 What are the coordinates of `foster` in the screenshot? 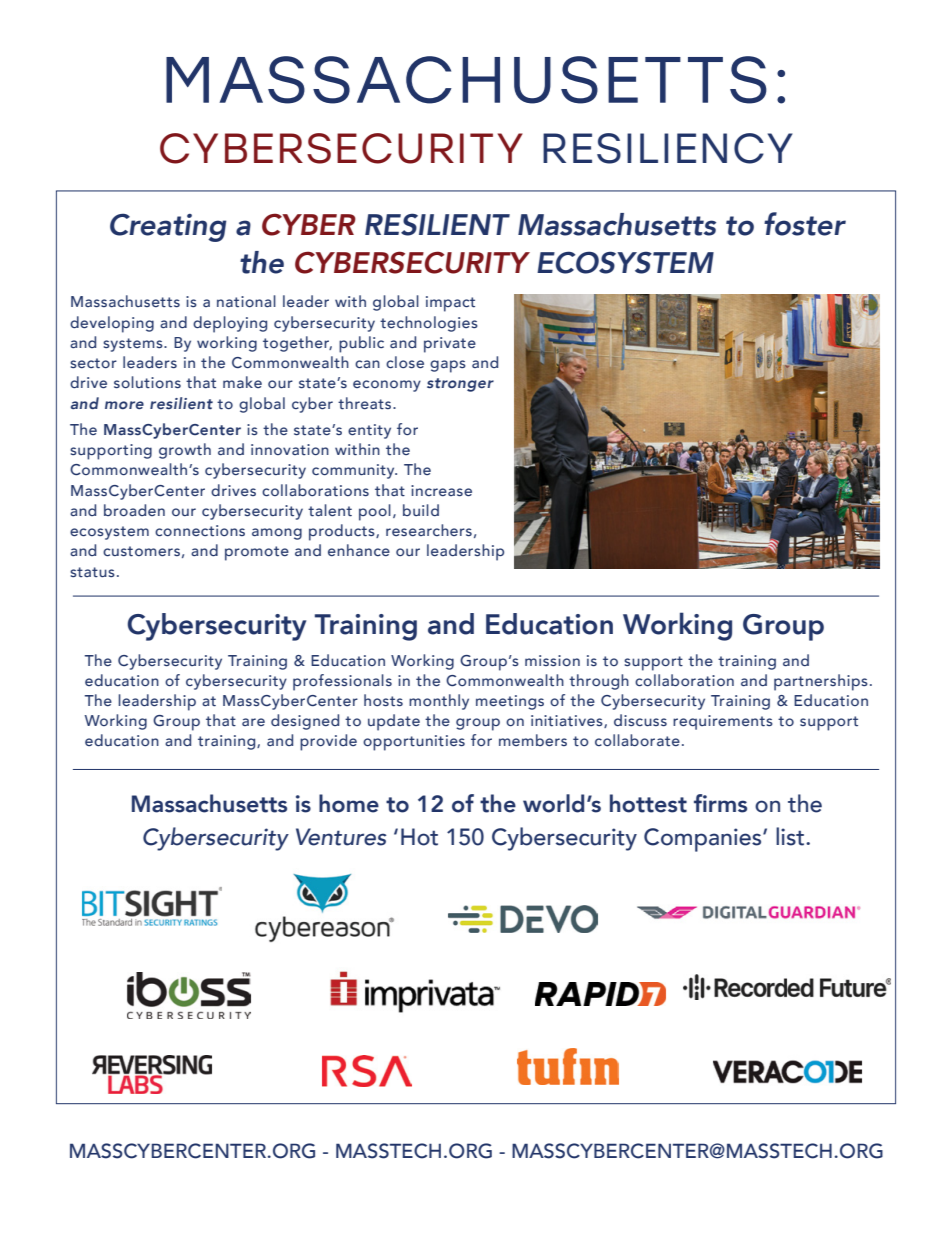 It's located at (805, 224).
